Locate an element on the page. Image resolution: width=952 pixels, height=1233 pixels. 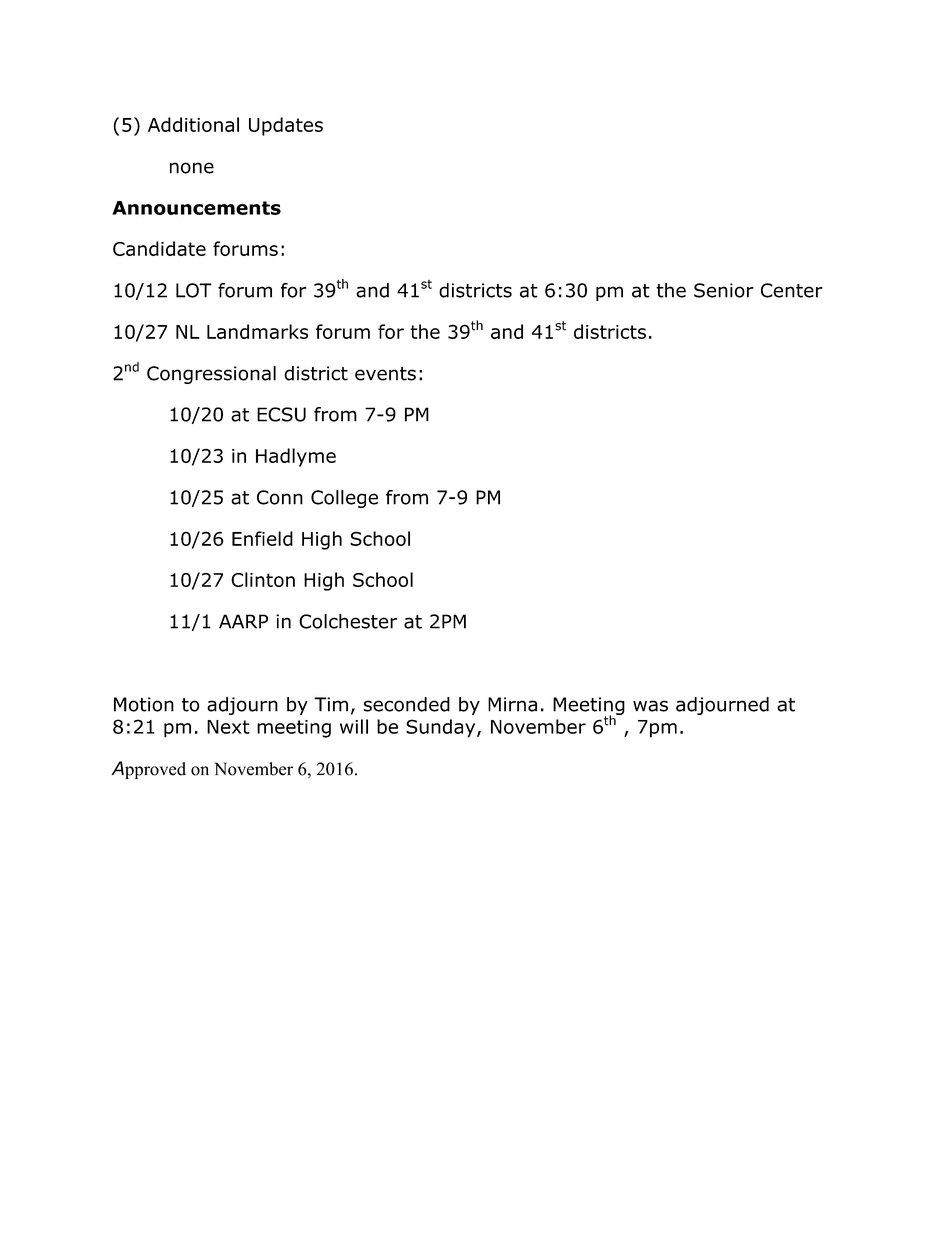
Conn is located at coordinates (280, 497).
